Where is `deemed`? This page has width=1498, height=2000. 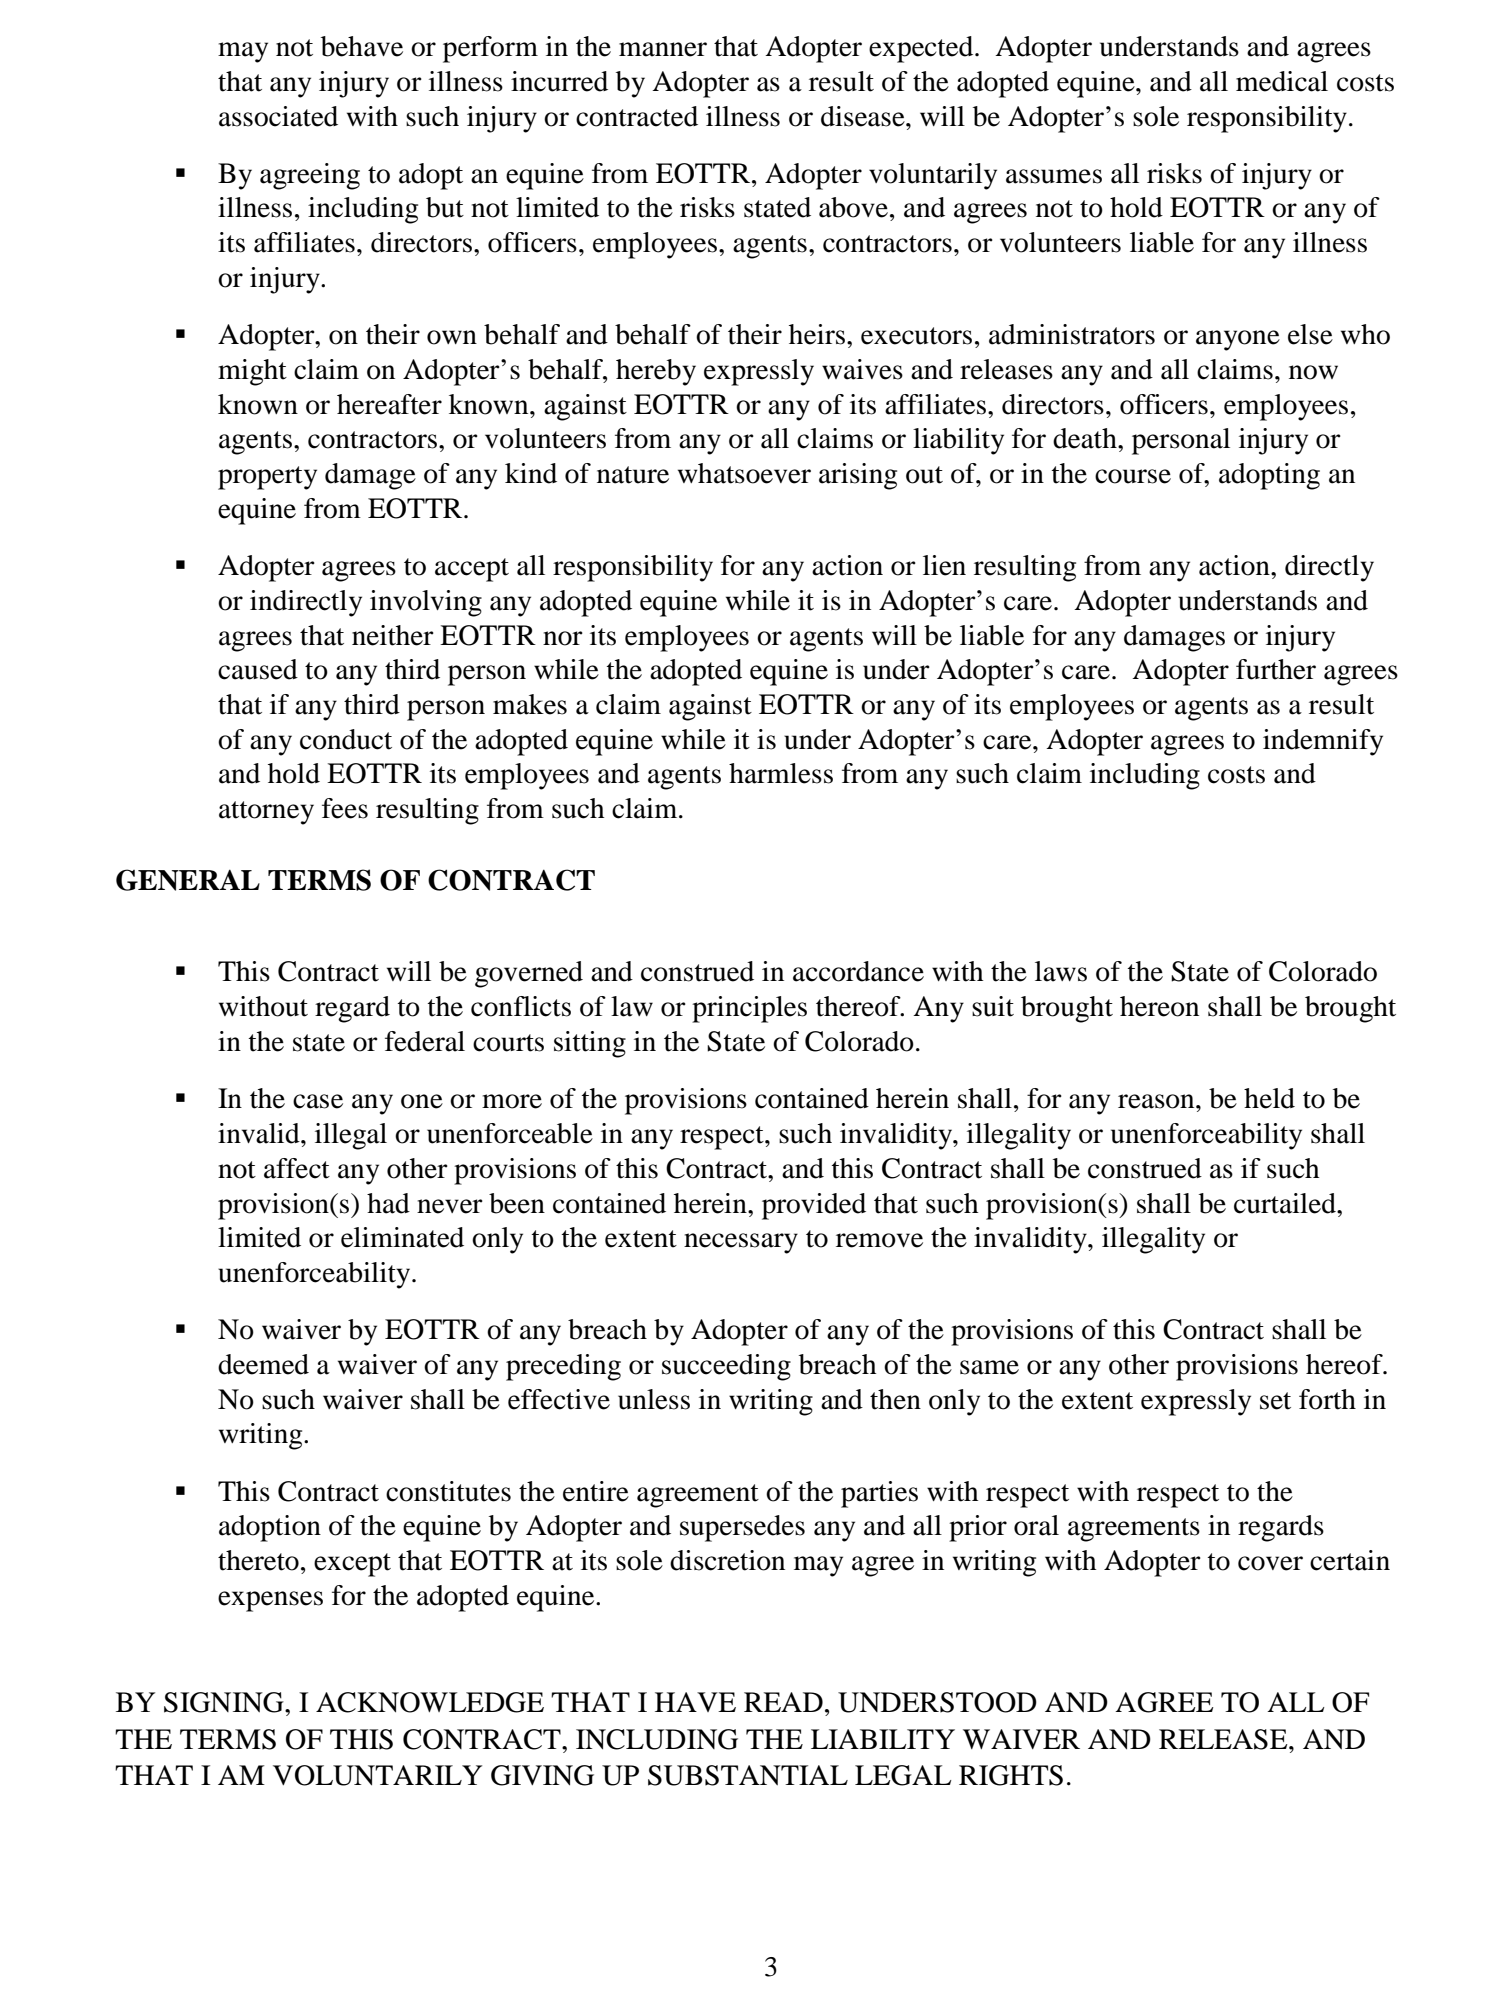 deemed is located at coordinates (263, 1364).
